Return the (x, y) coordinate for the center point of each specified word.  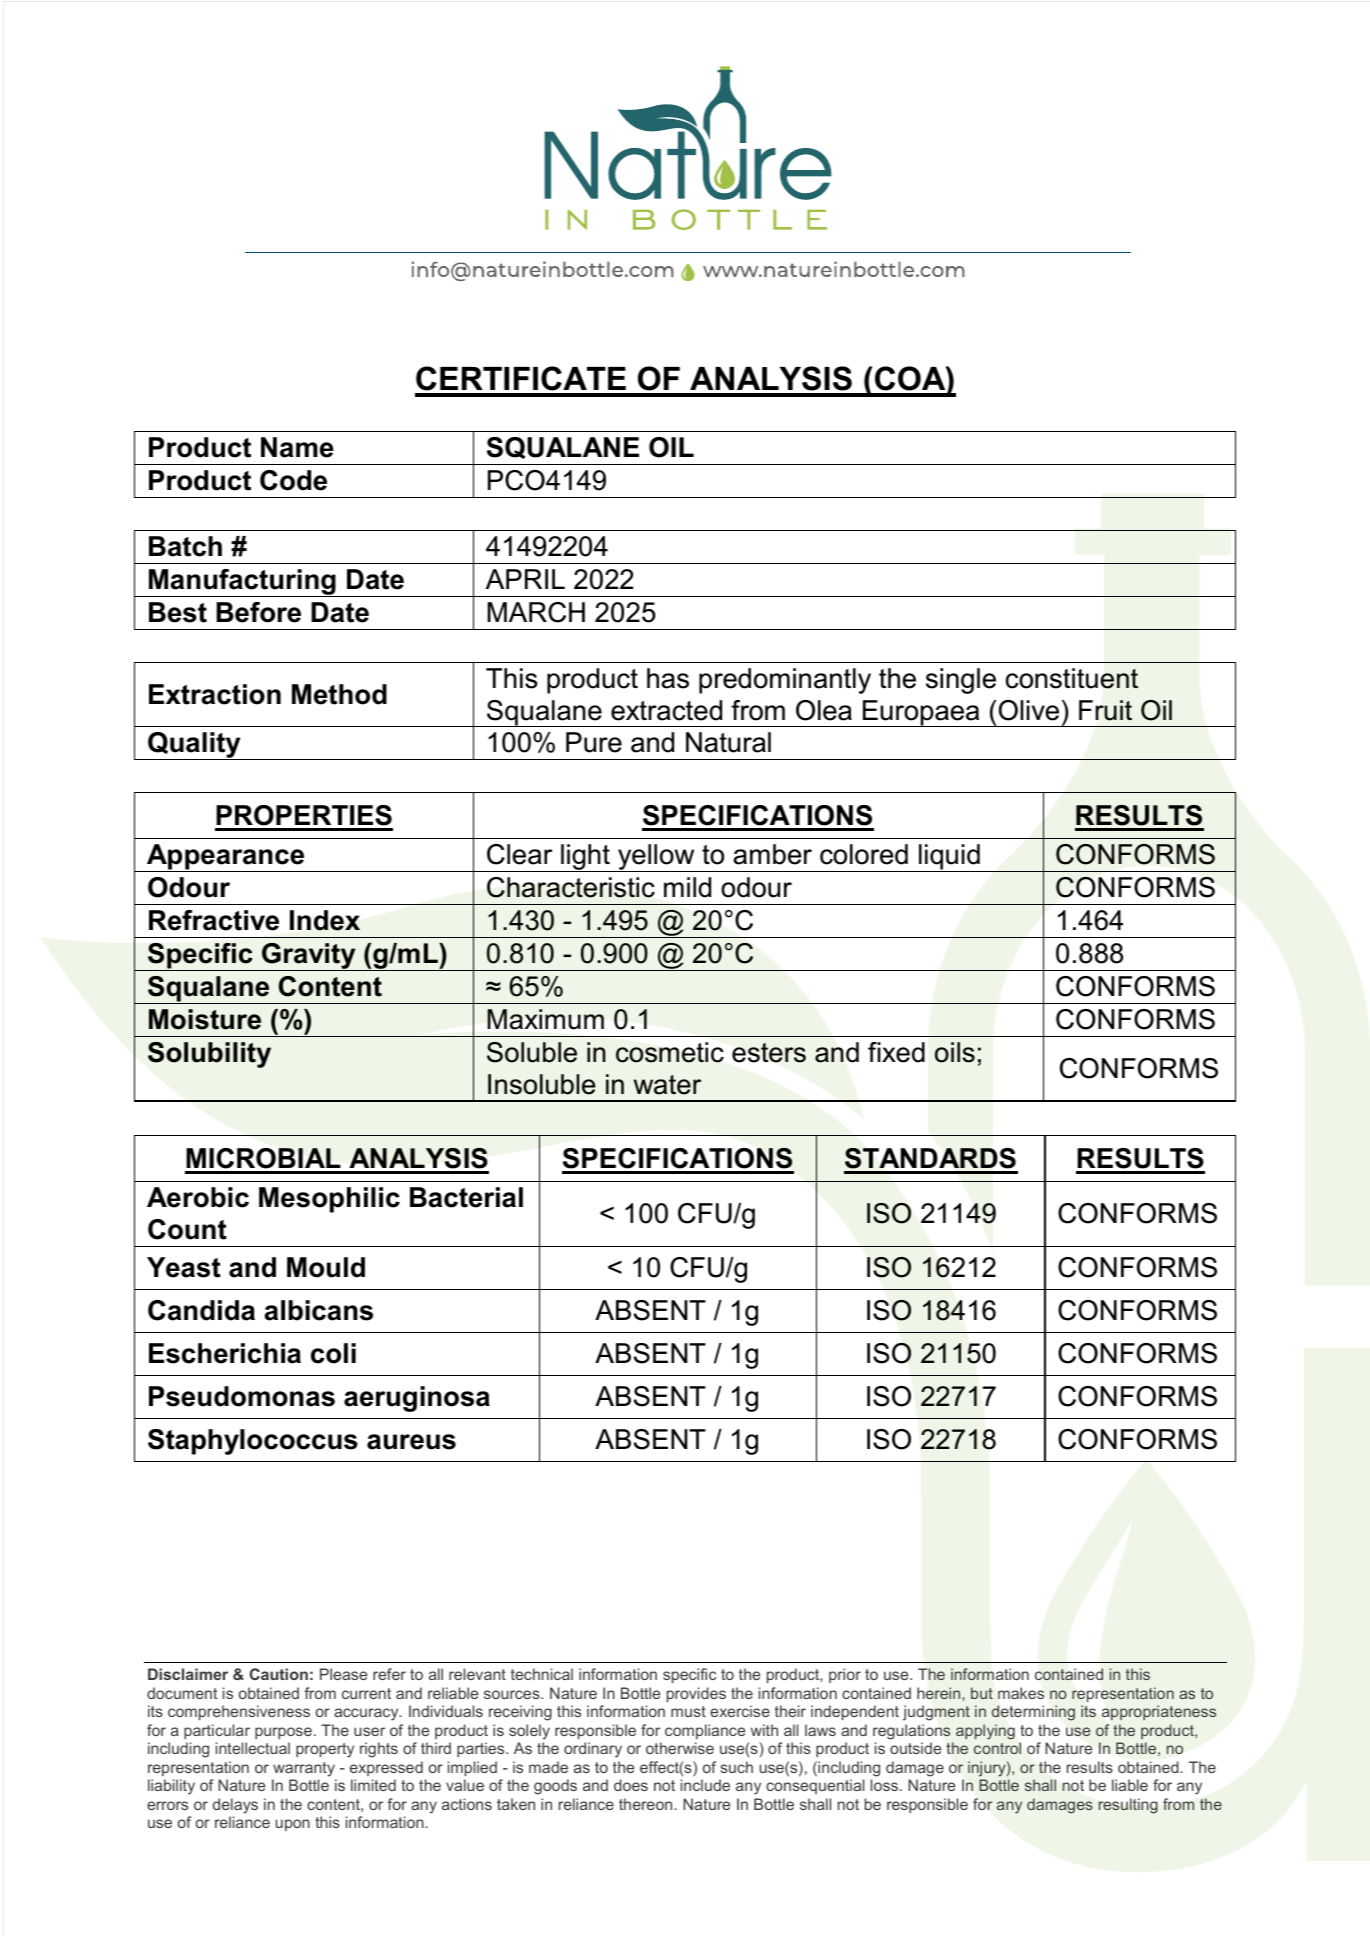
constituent (1072, 678)
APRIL (525, 579)
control (997, 1748)
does (631, 1785)
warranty (304, 1769)
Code (293, 480)
